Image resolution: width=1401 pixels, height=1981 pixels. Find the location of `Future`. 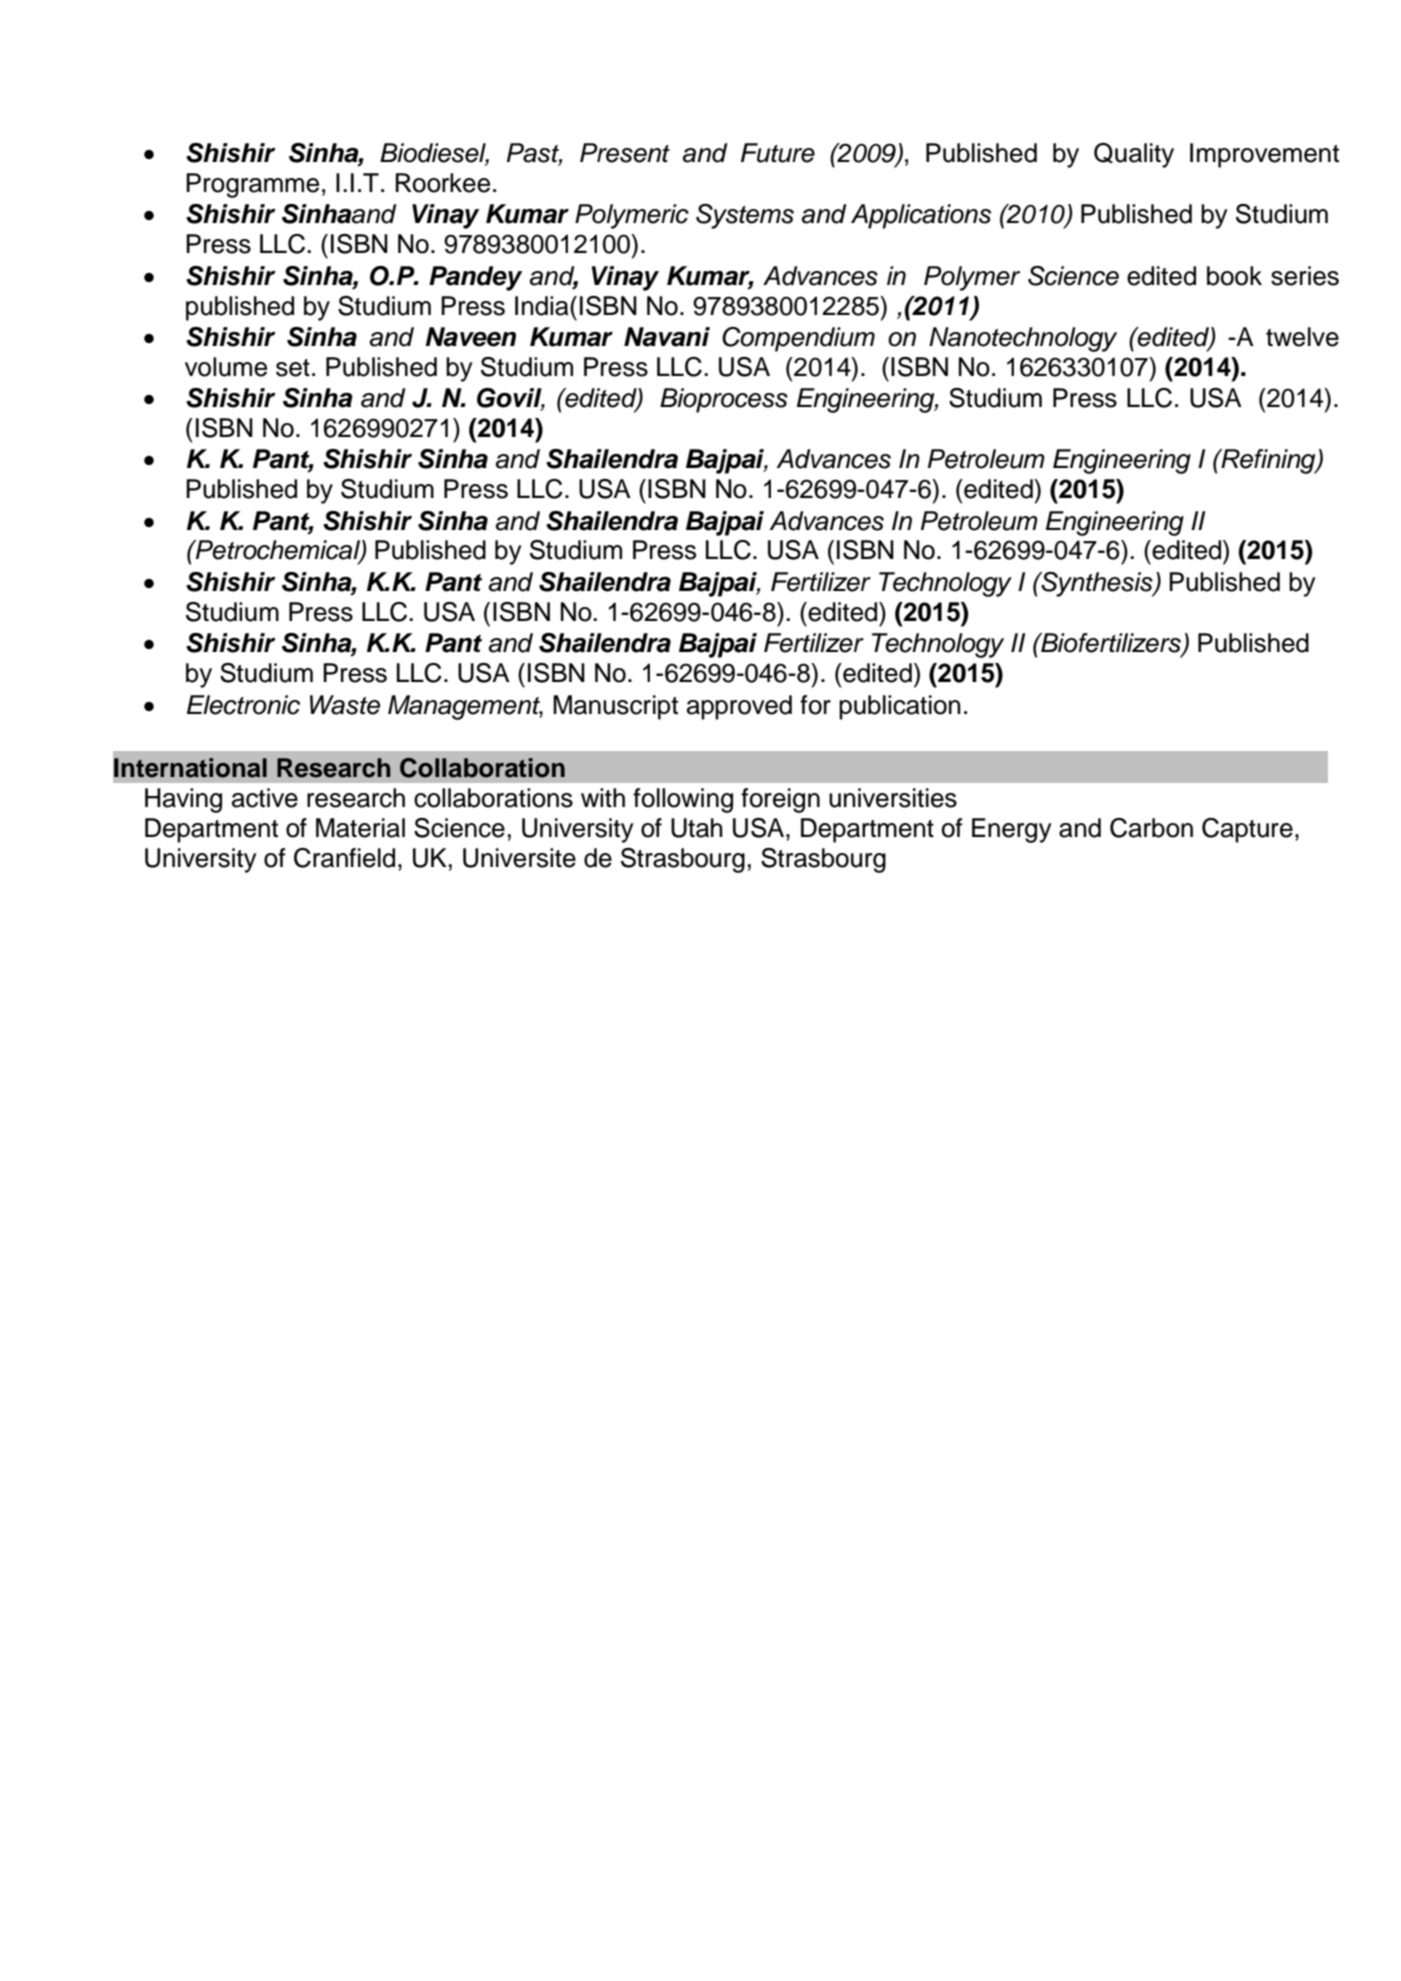

Future is located at coordinates (778, 153).
